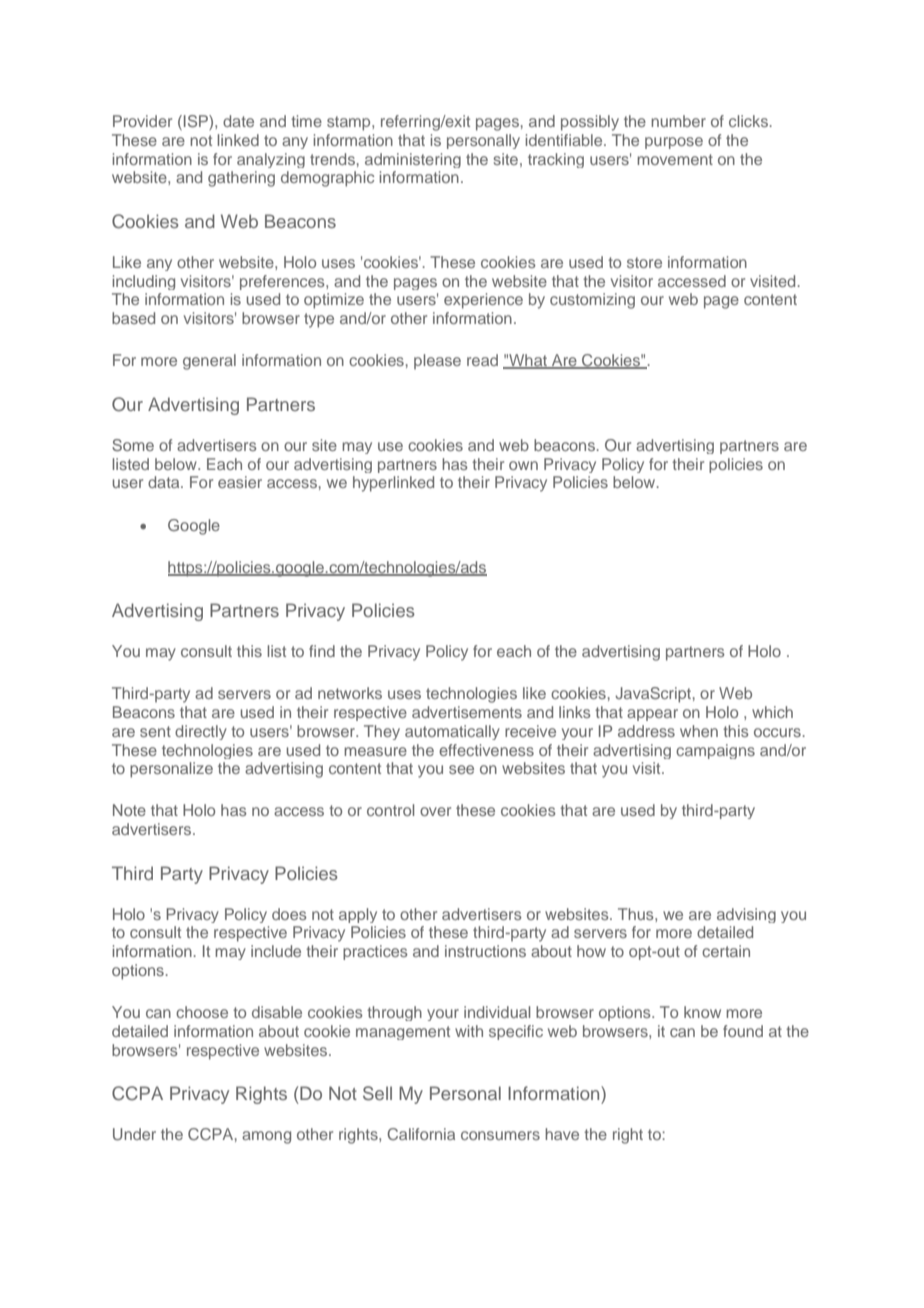  Describe the element at coordinates (413, 160) in the screenshot. I see `administering` at that location.
